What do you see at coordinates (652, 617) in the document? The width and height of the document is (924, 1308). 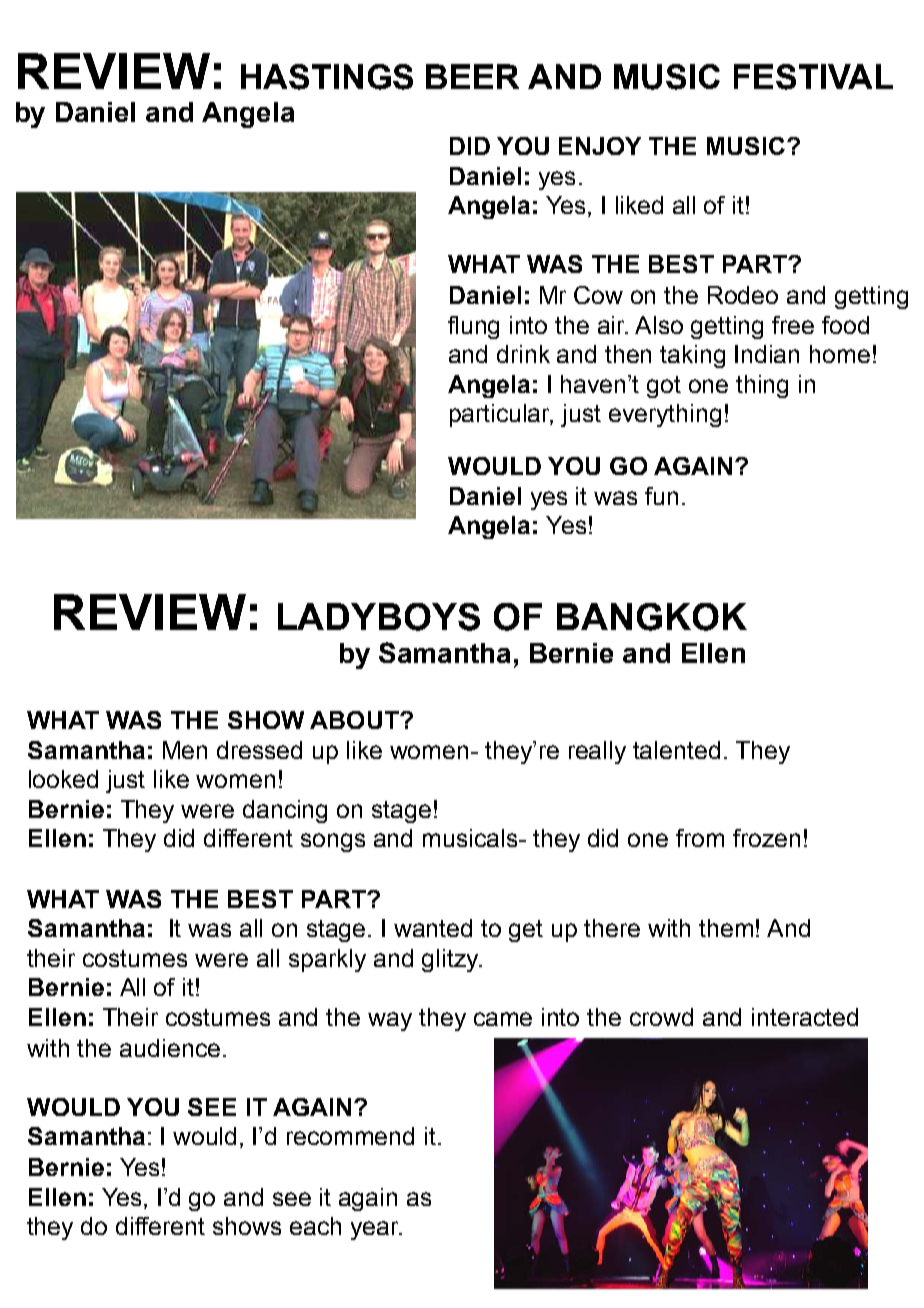 I see `BANGKOK` at bounding box center [652, 617].
